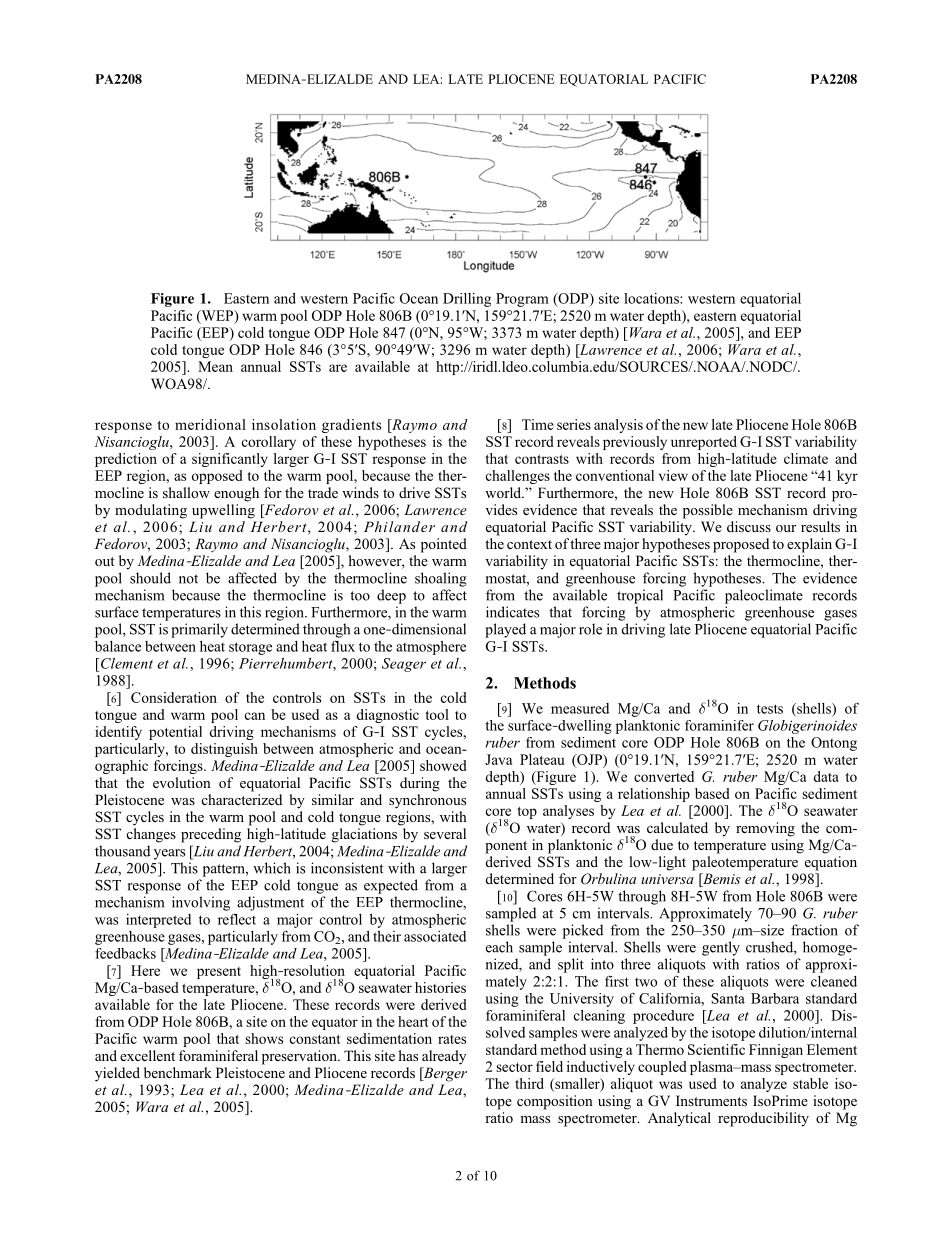  What do you see at coordinates (217, 316) in the screenshot?
I see `WEP` at bounding box center [217, 316].
